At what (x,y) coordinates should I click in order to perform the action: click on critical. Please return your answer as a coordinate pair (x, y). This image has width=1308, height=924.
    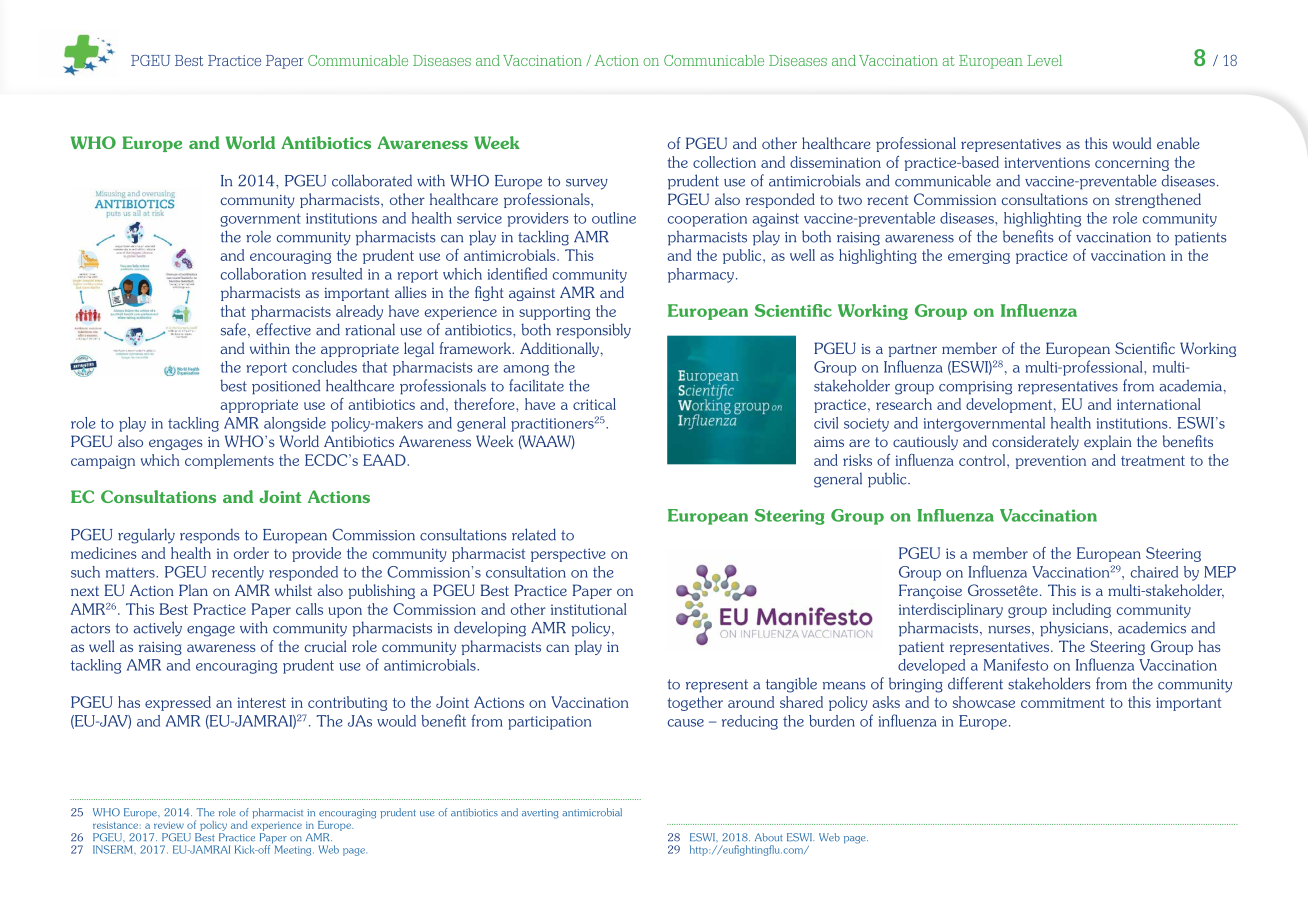
    Looking at the image, I should click on (594, 404).
